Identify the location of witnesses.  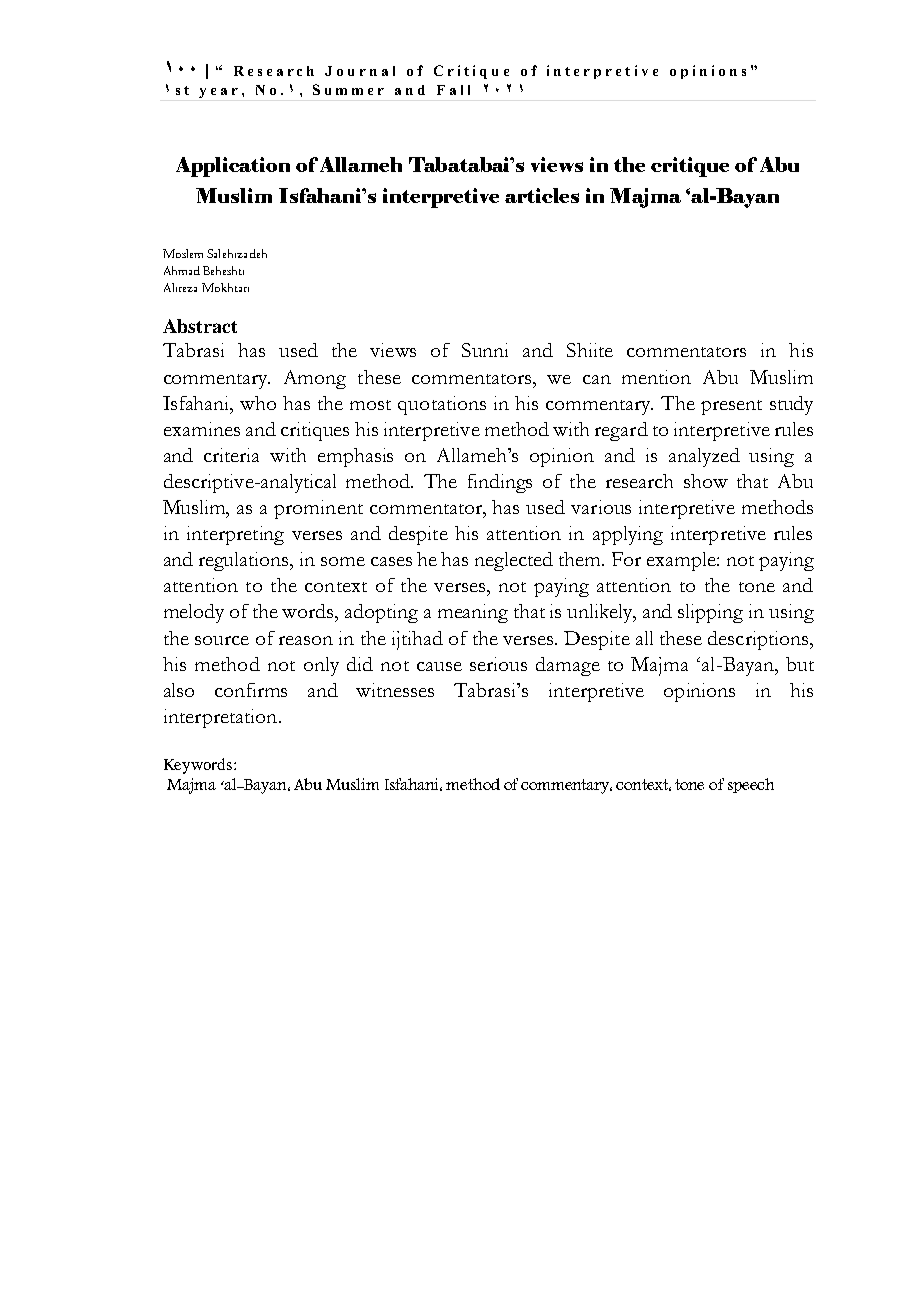
(395, 690).
